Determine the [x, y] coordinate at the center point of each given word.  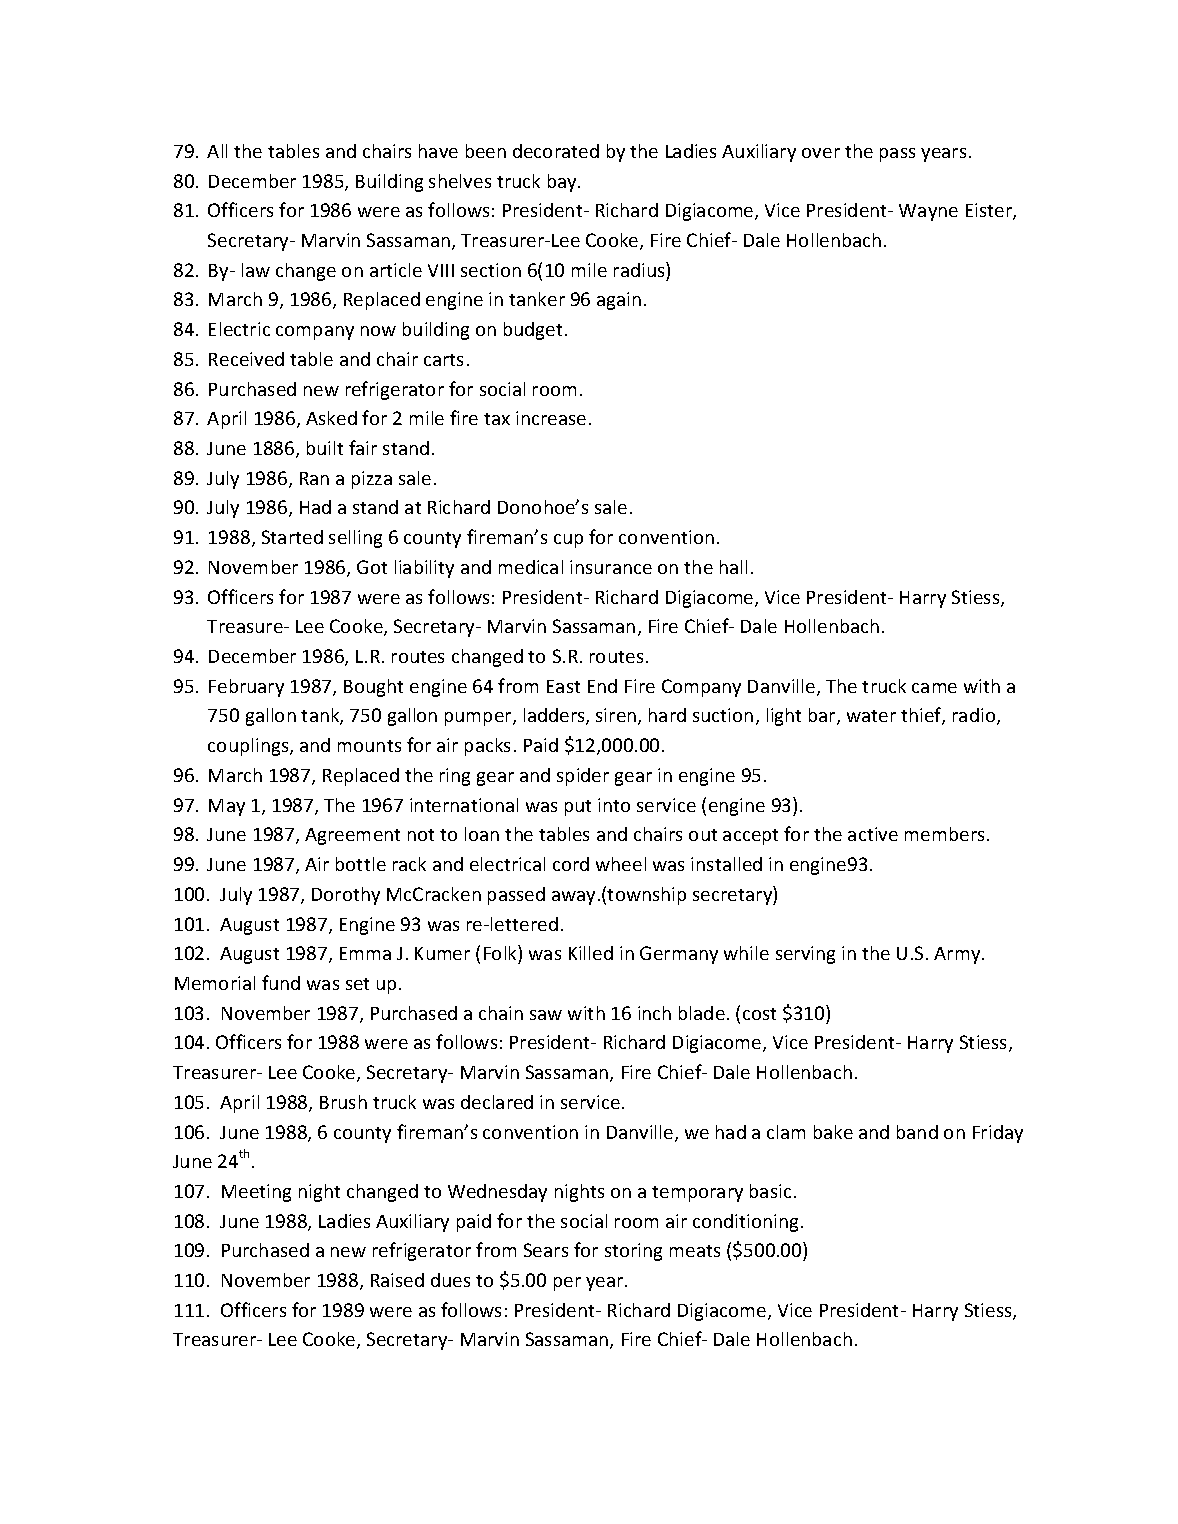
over [821, 153]
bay [563, 183]
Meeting [256, 1193]
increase [551, 418]
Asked [331, 418]
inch [654, 1013]
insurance [611, 567]
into [614, 805]
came [934, 688]
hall [733, 567]
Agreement [352, 836]
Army [958, 955]
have [438, 151]
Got [372, 567]
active [873, 834]
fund [281, 982]
